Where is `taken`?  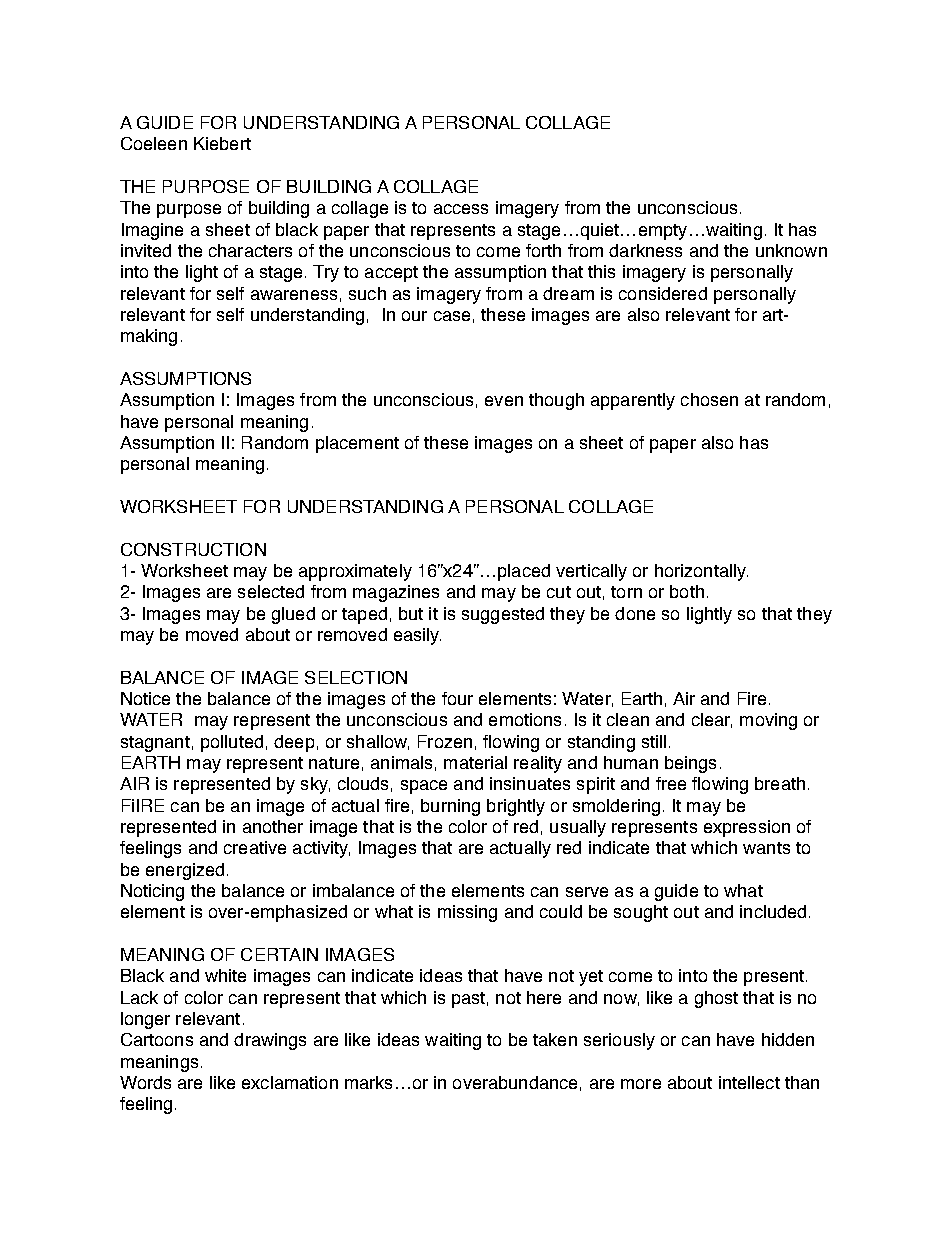
taken is located at coordinates (555, 1039).
